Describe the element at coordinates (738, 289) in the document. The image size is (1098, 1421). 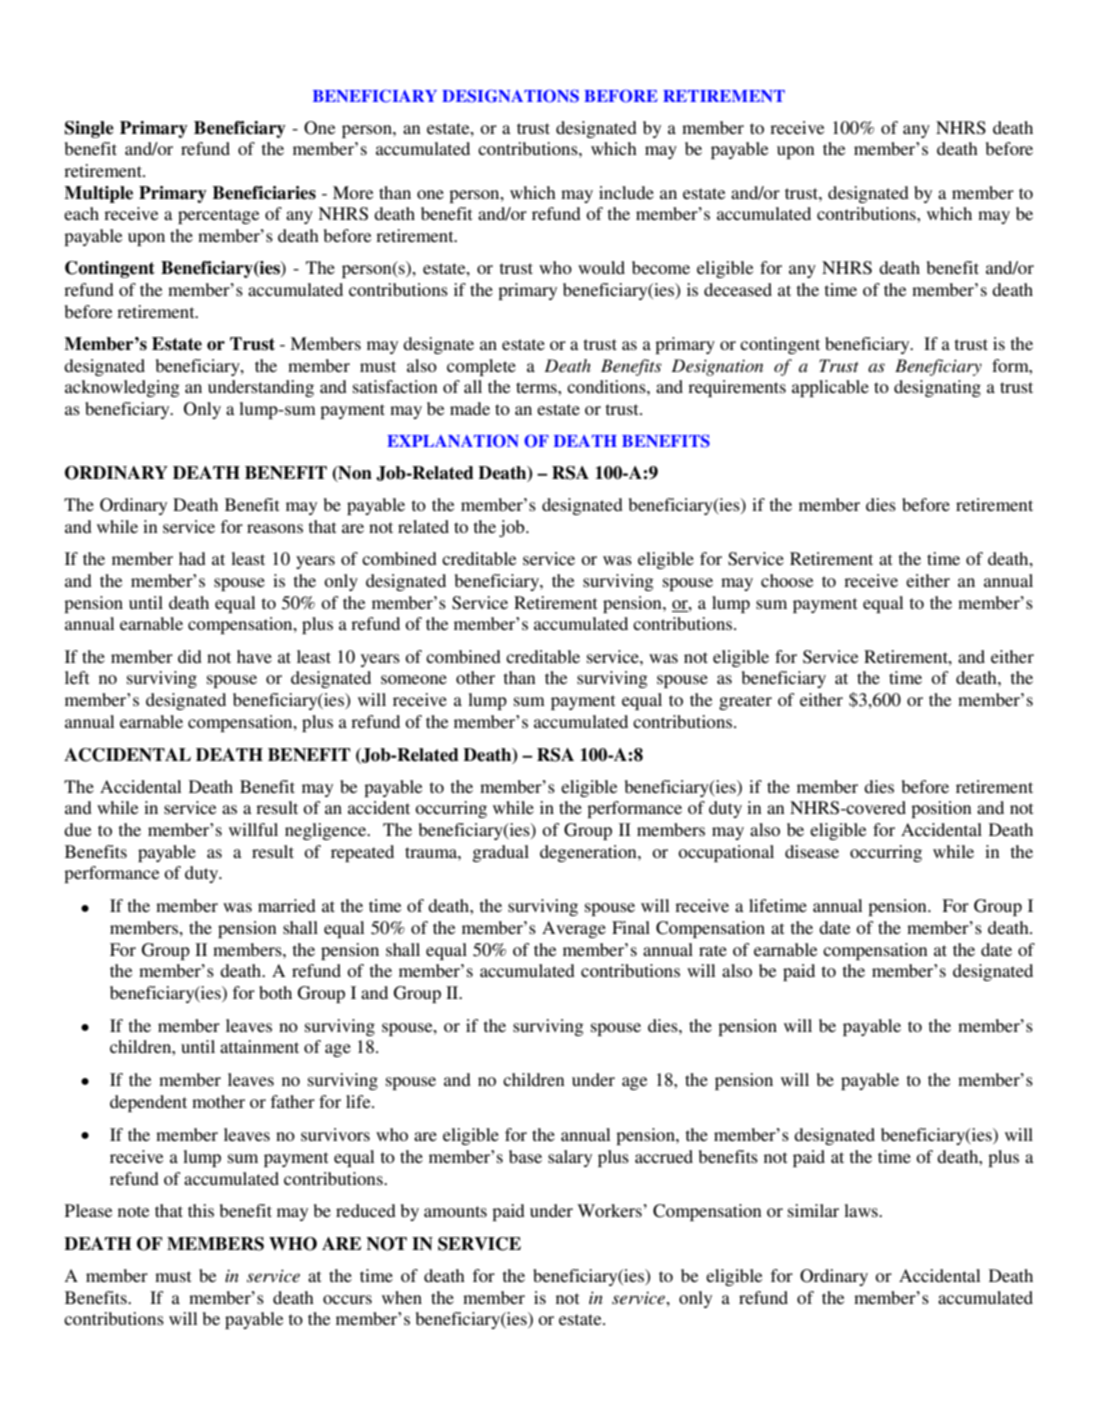
I see `deceased` at that location.
